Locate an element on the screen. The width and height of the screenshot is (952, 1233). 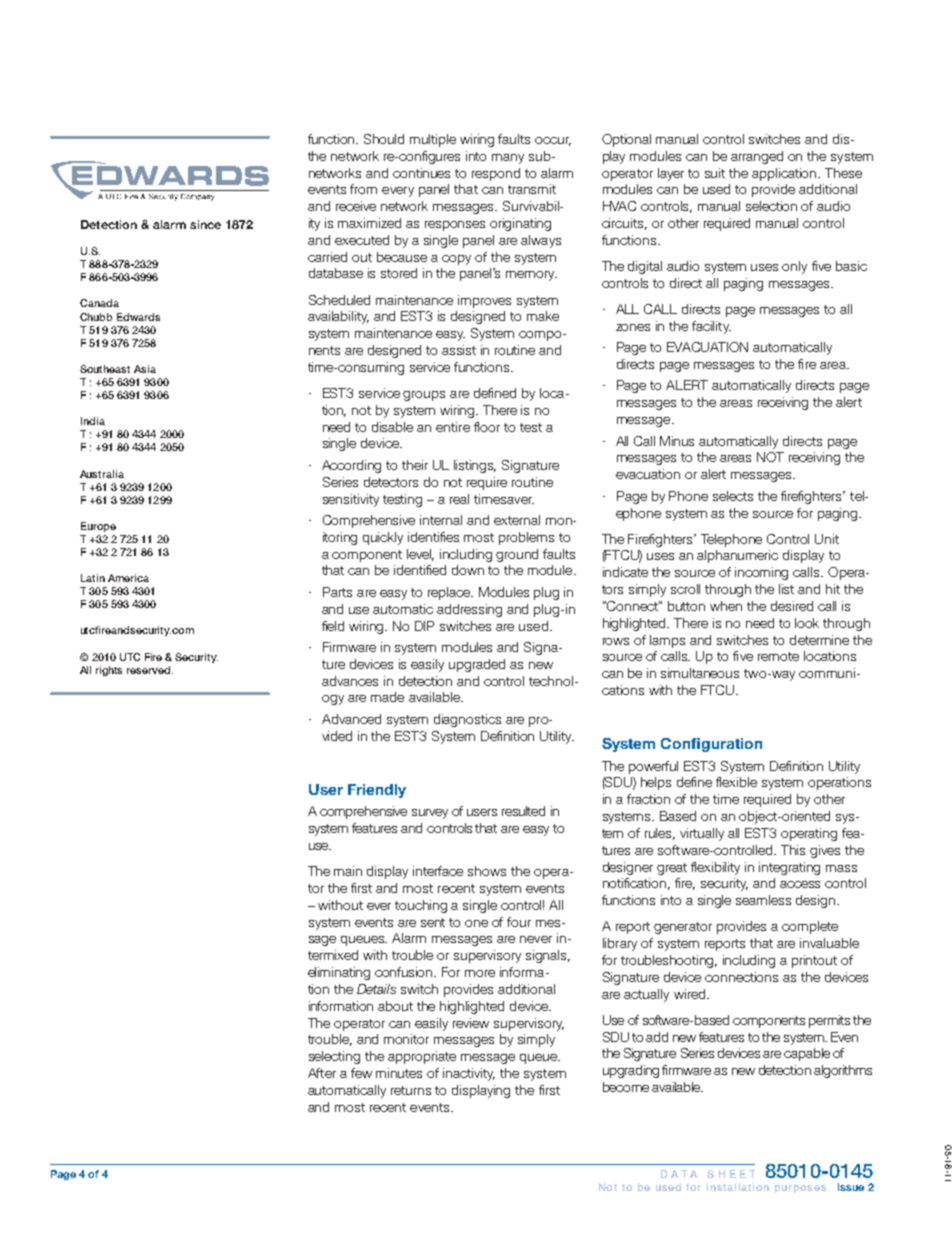
real is located at coordinates (459, 499).
